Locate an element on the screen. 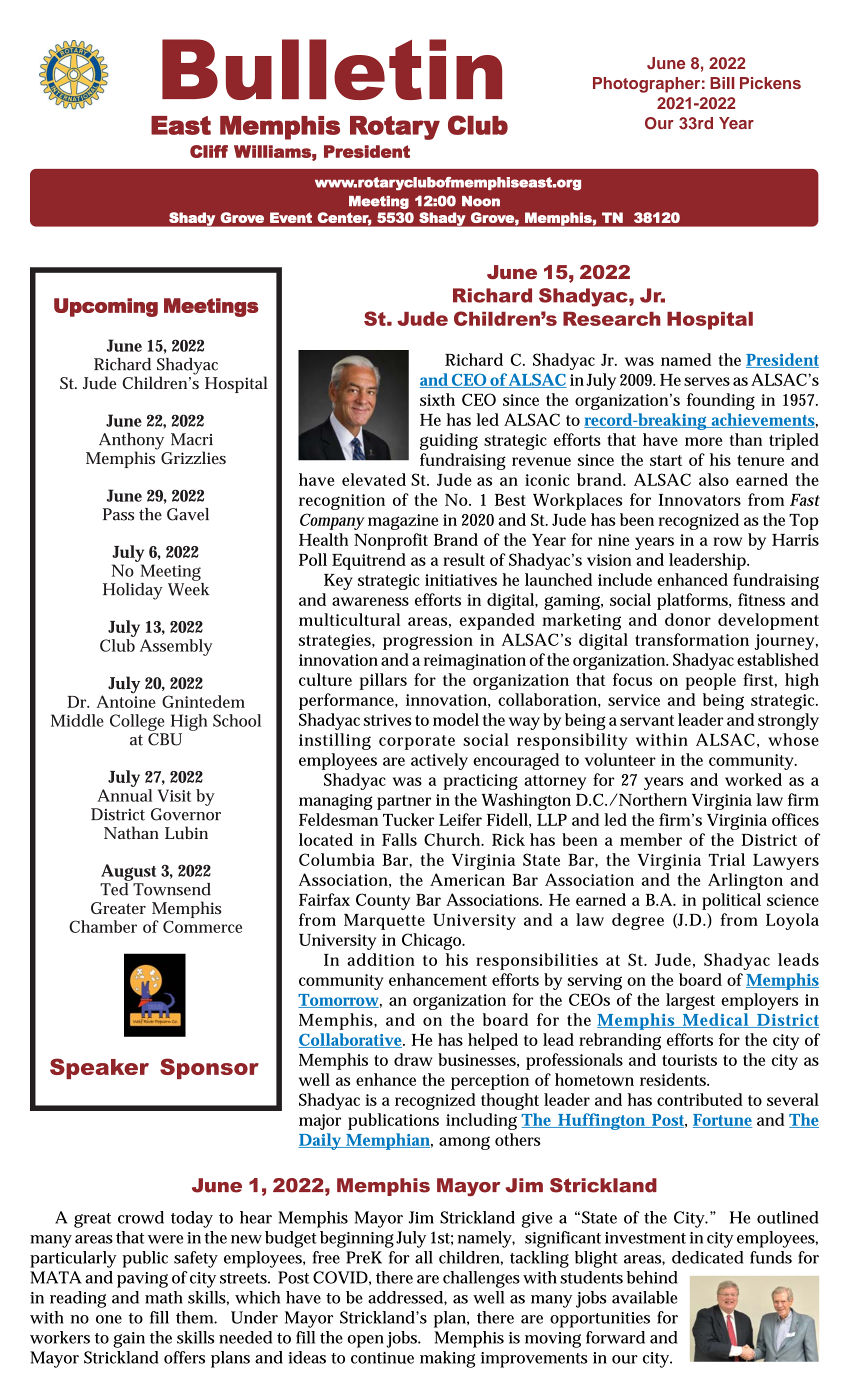 Image resolution: width=849 pixels, height=1400 pixels. model is located at coordinates (456, 719).
